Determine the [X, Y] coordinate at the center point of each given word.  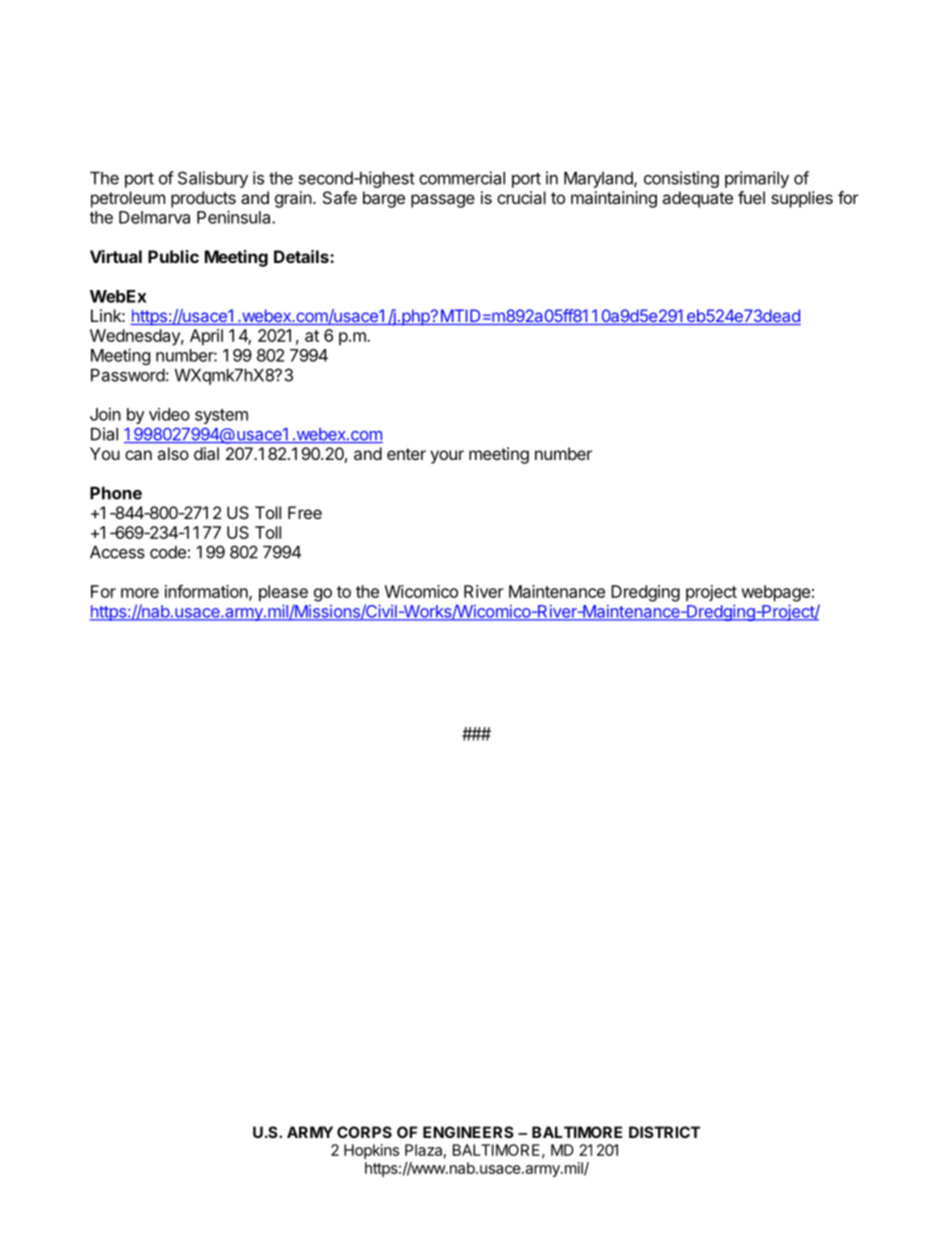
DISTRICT [664, 1132]
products [203, 199]
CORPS [364, 1132]
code [168, 552]
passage [443, 201]
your [447, 457]
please [283, 593]
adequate [697, 199]
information [207, 592]
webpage [775, 593]
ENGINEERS [468, 1132]
